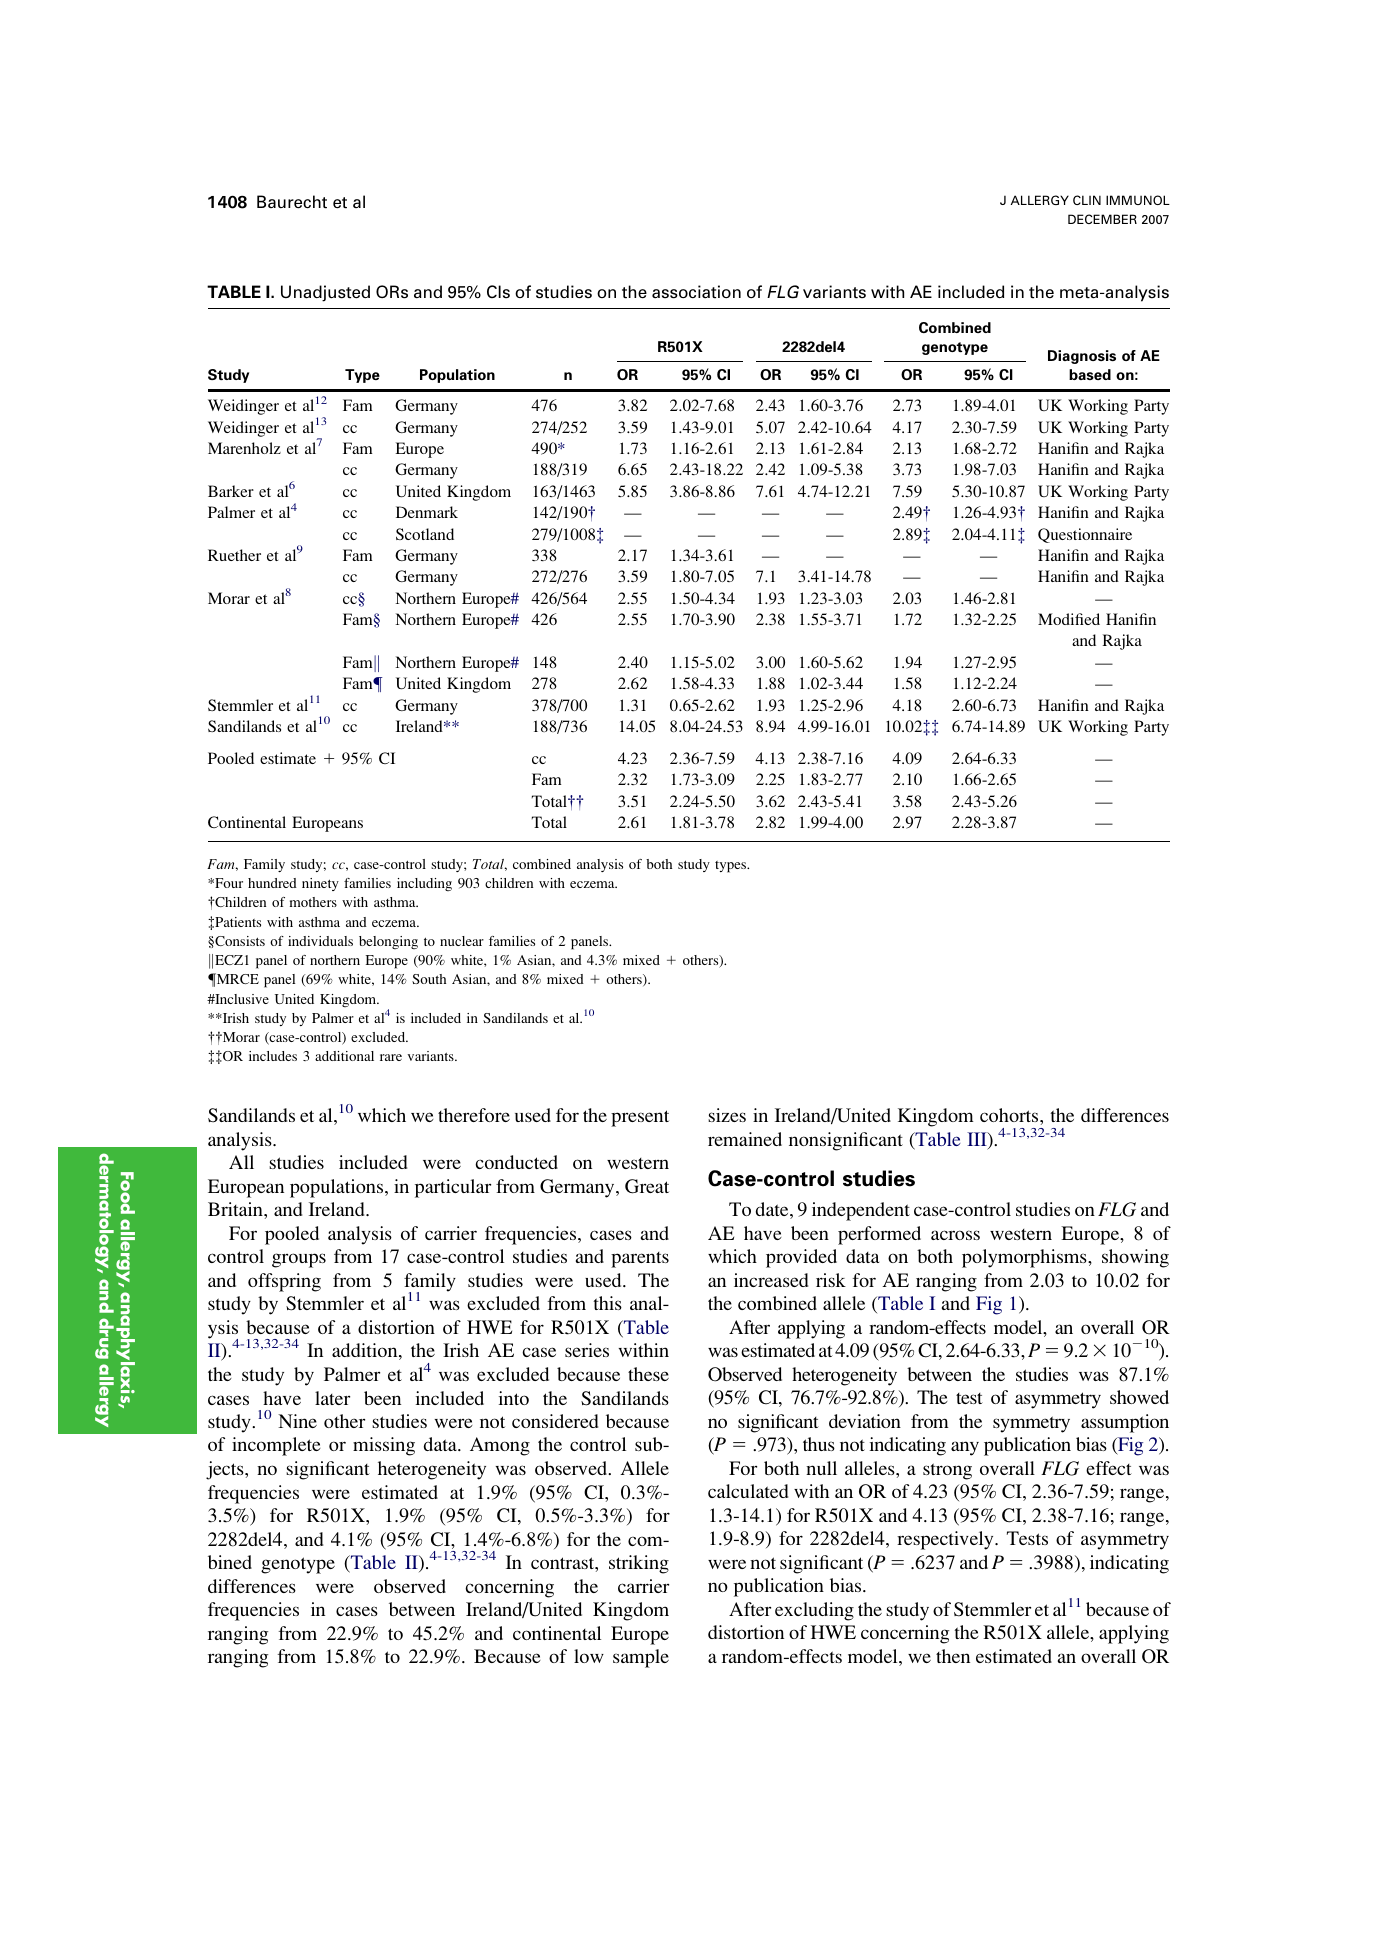 This screenshot has width=1373, height=1943. I want to click on association, so click(696, 292).
